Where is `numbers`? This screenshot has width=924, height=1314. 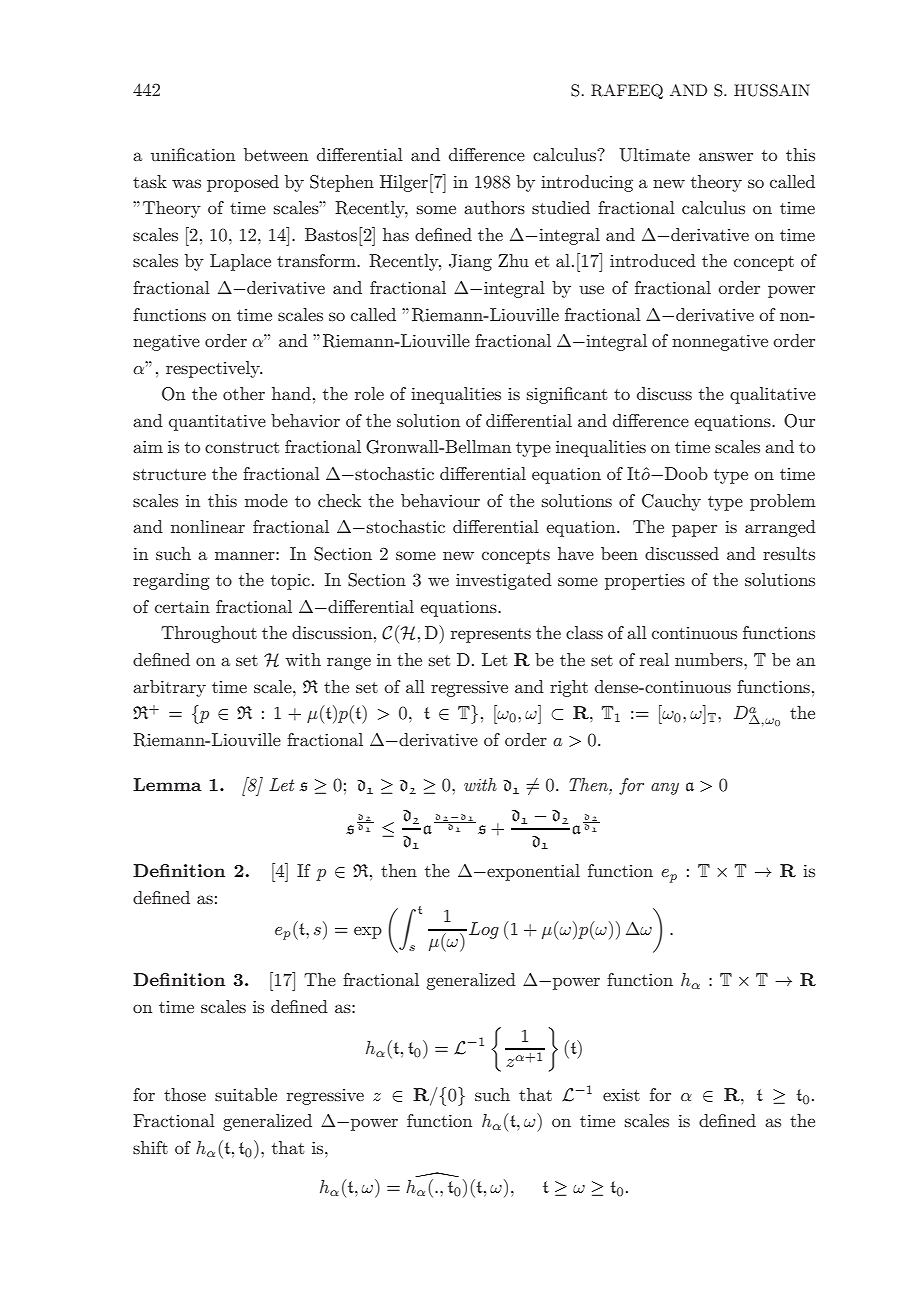
numbers is located at coordinates (710, 659).
